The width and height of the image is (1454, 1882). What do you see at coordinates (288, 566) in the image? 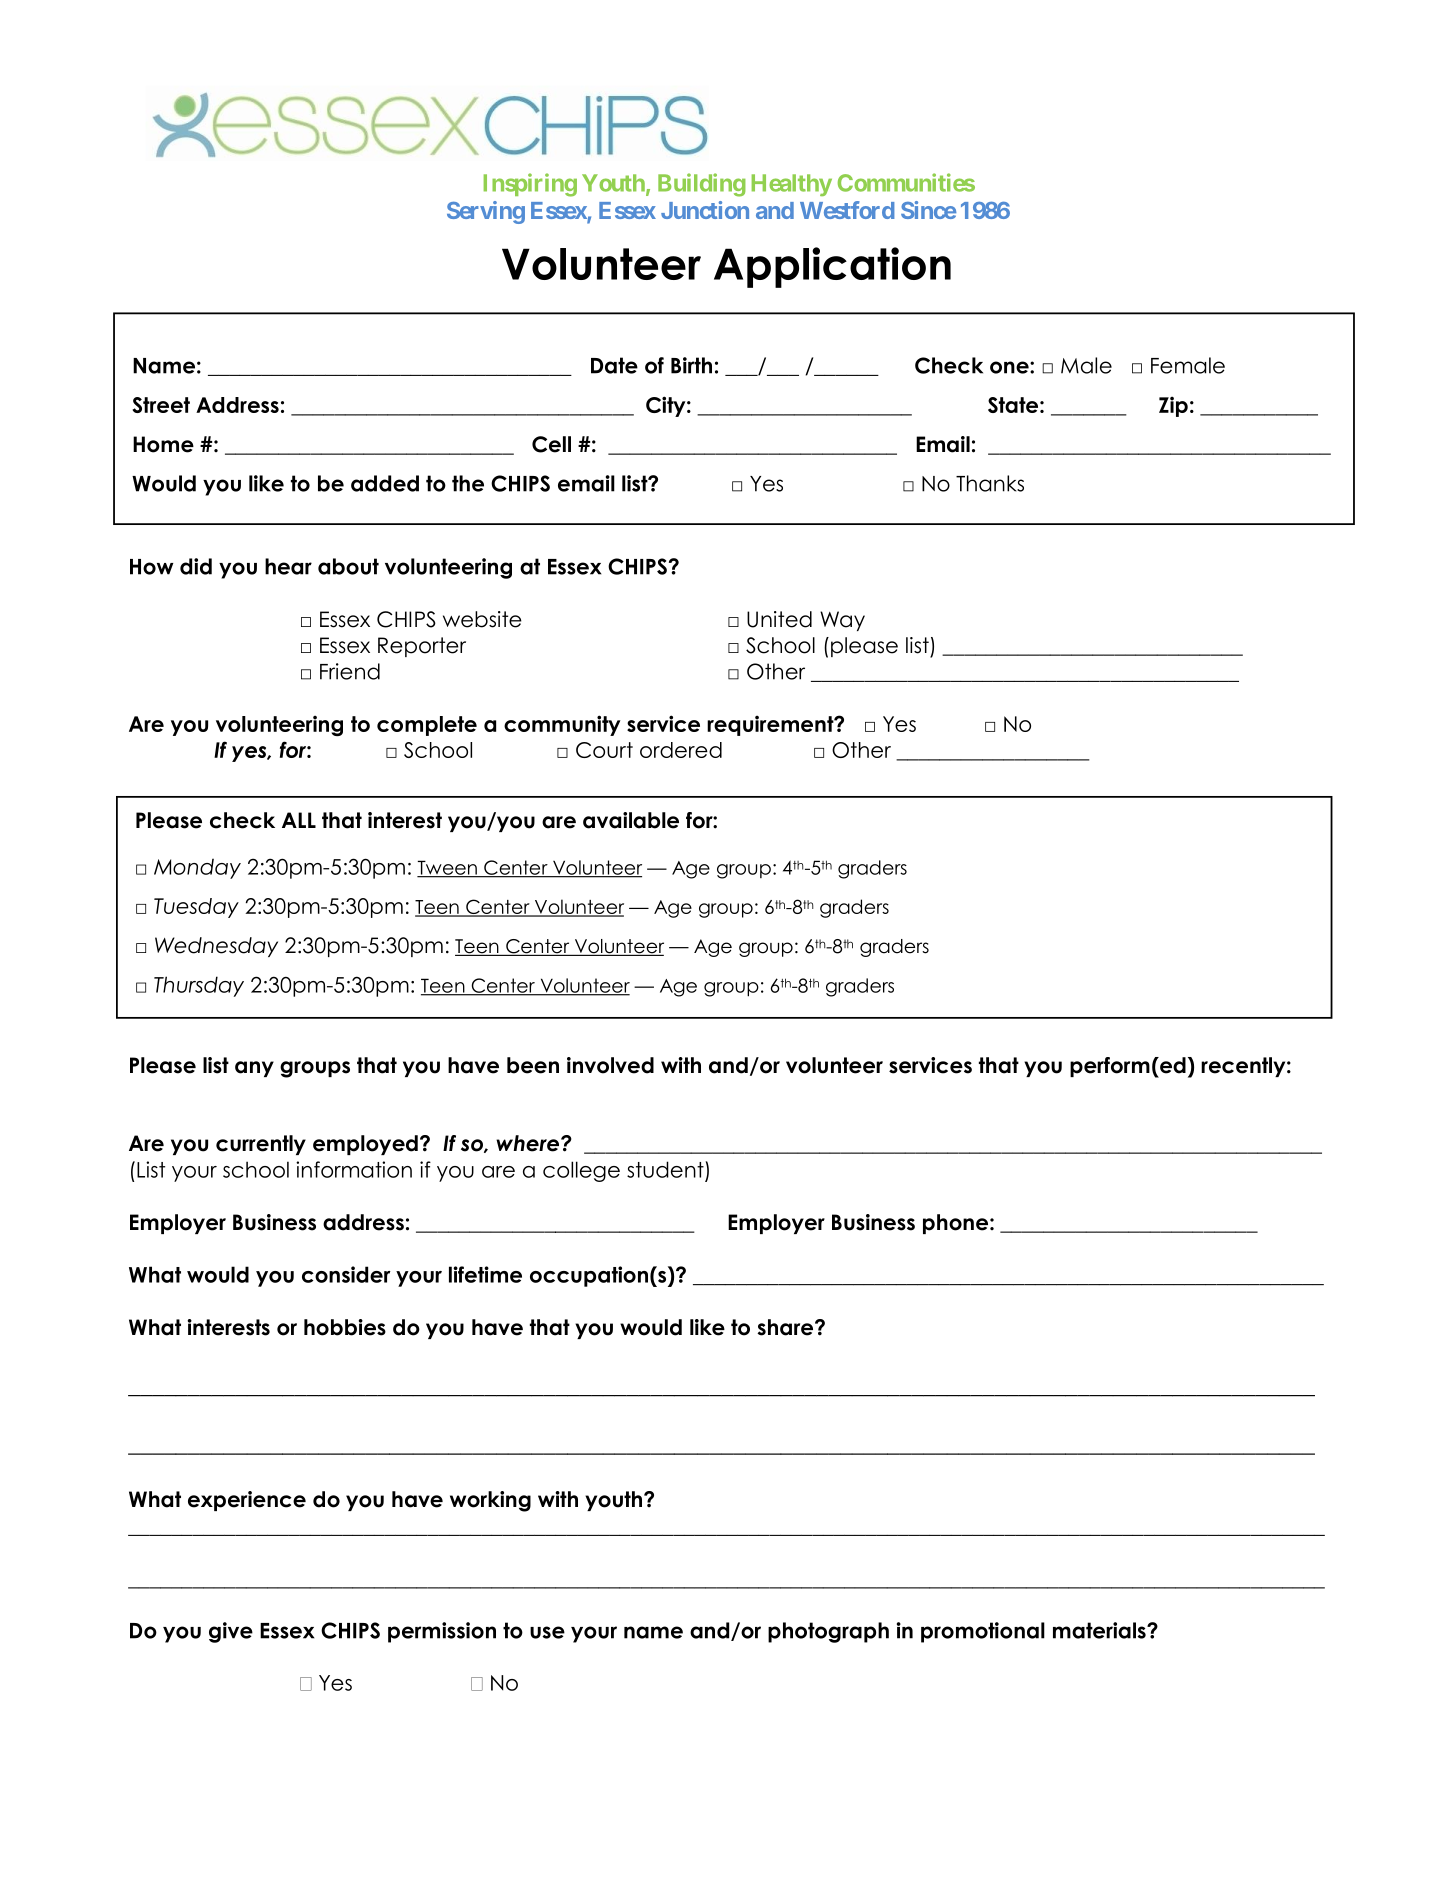
I see `hear` at bounding box center [288, 566].
